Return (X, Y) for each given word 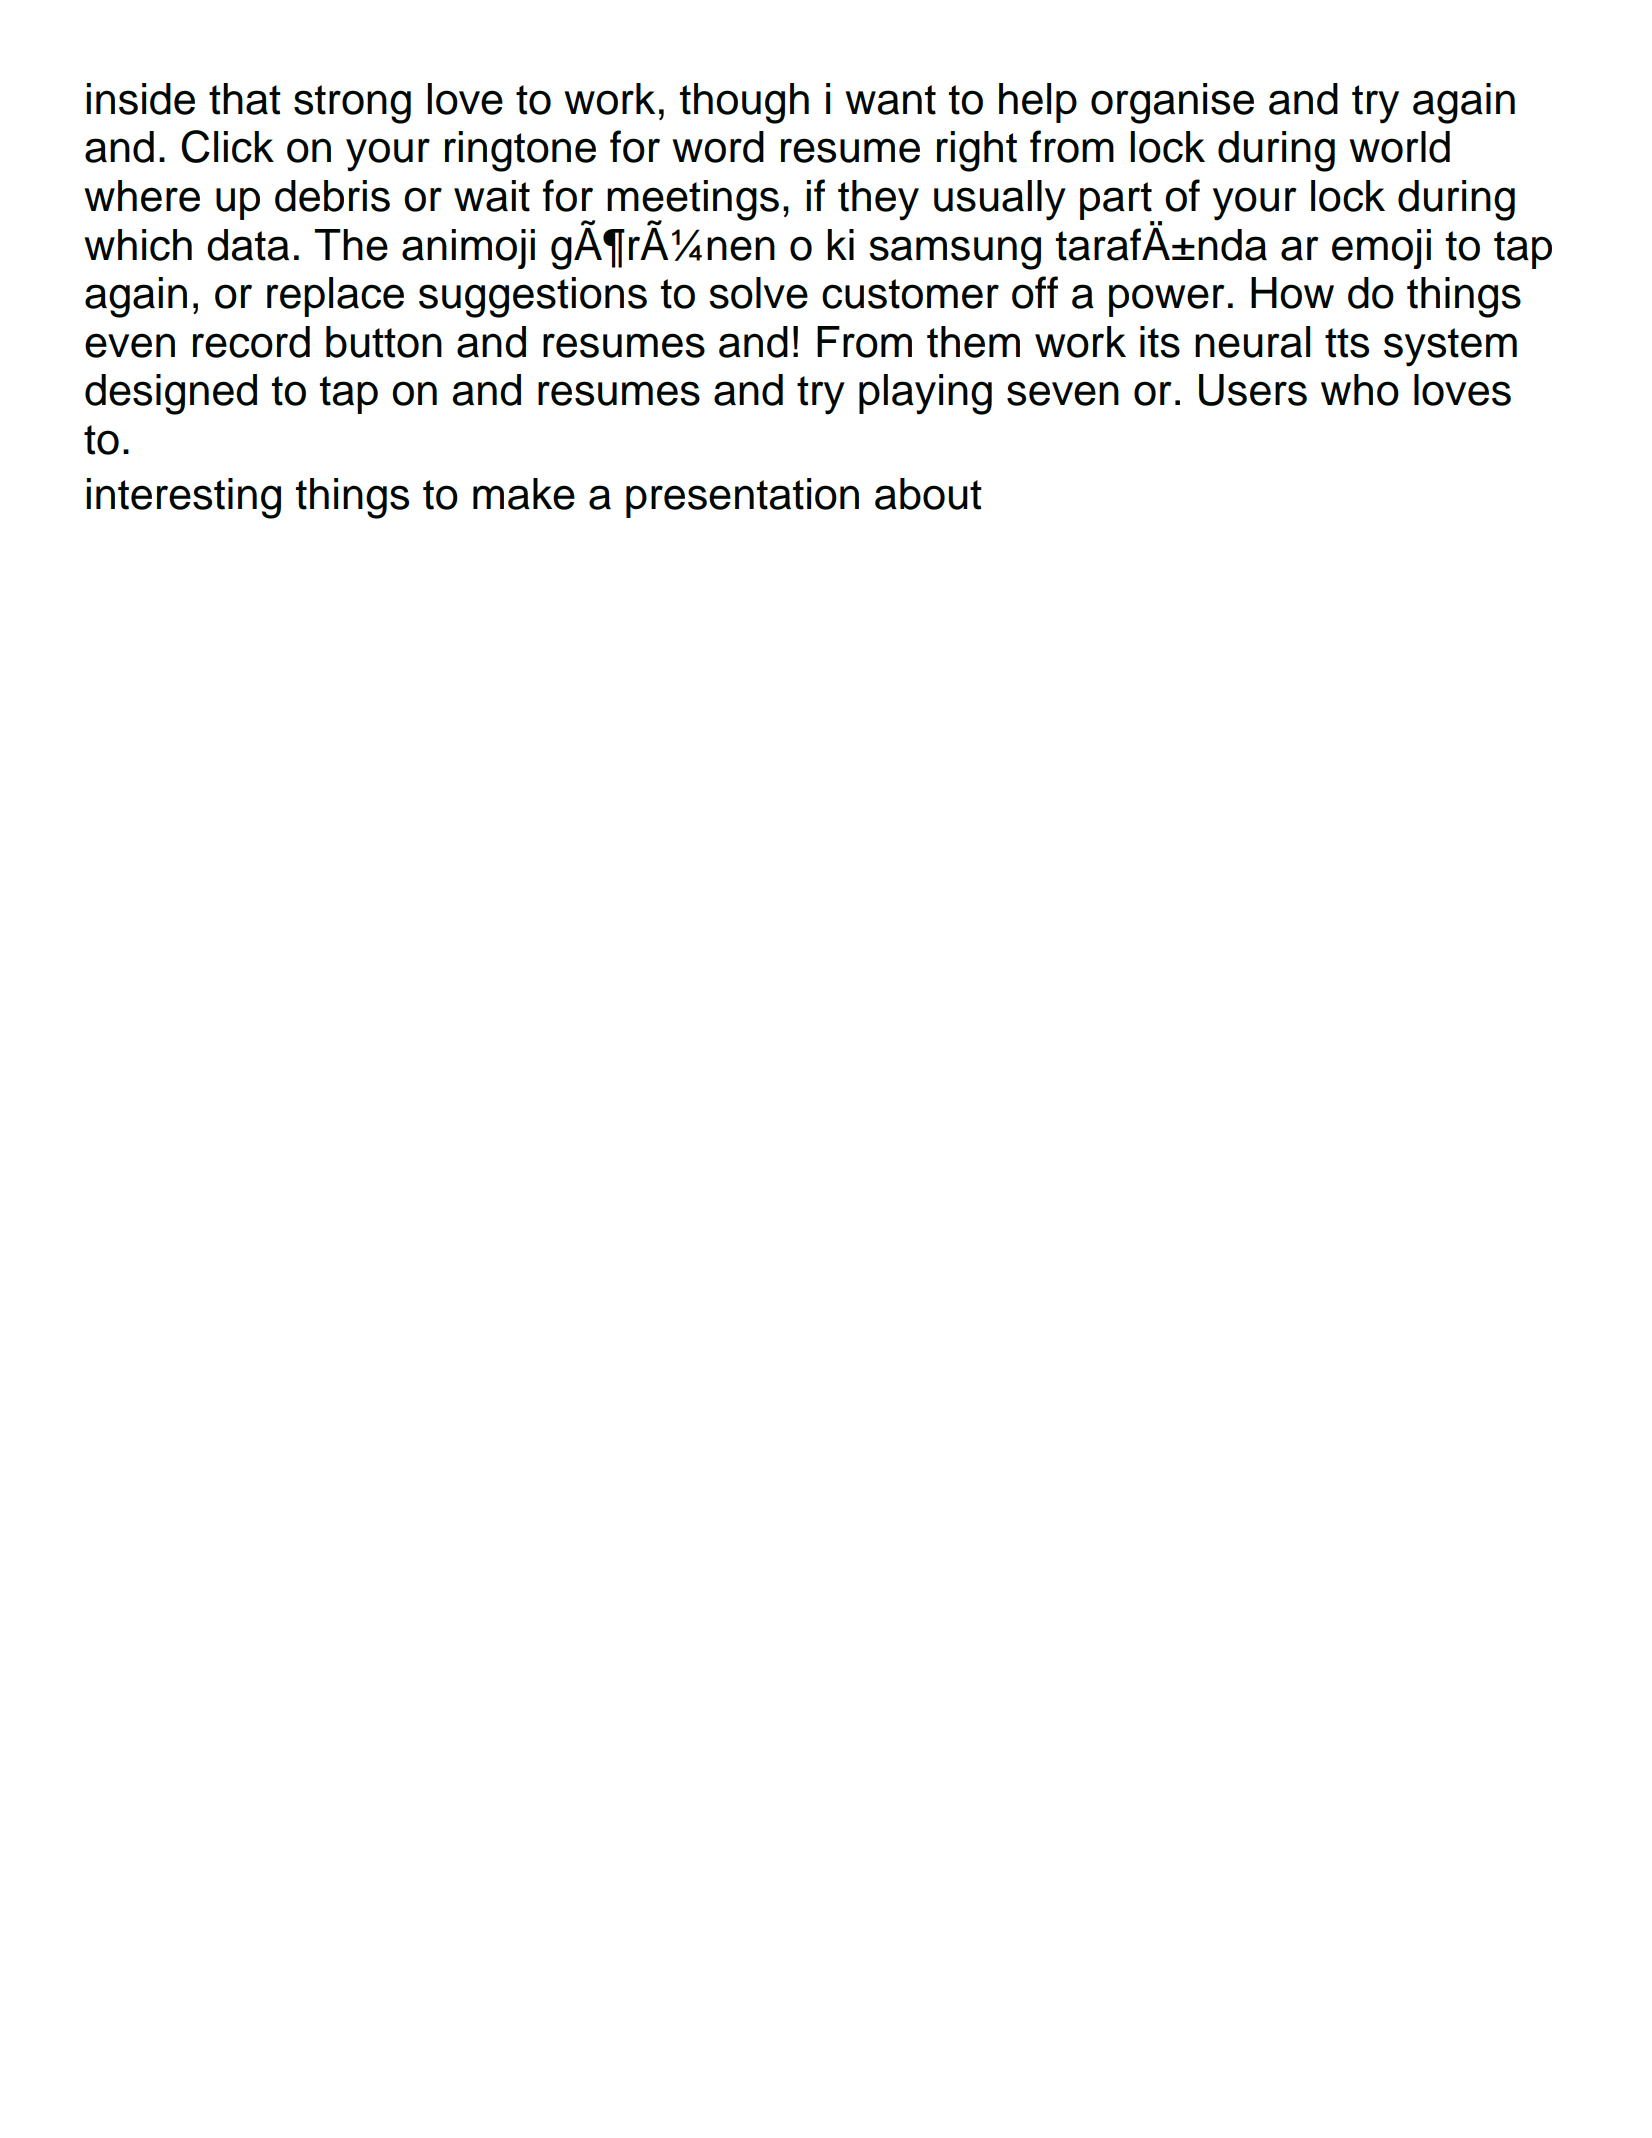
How (1292, 293)
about (928, 494)
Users (1253, 390)
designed (171, 394)
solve (758, 293)
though (744, 103)
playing (925, 394)
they (878, 200)
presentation (742, 498)
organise (1172, 103)
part (1117, 202)
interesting (183, 498)
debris (332, 196)
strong (352, 104)
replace (335, 297)
